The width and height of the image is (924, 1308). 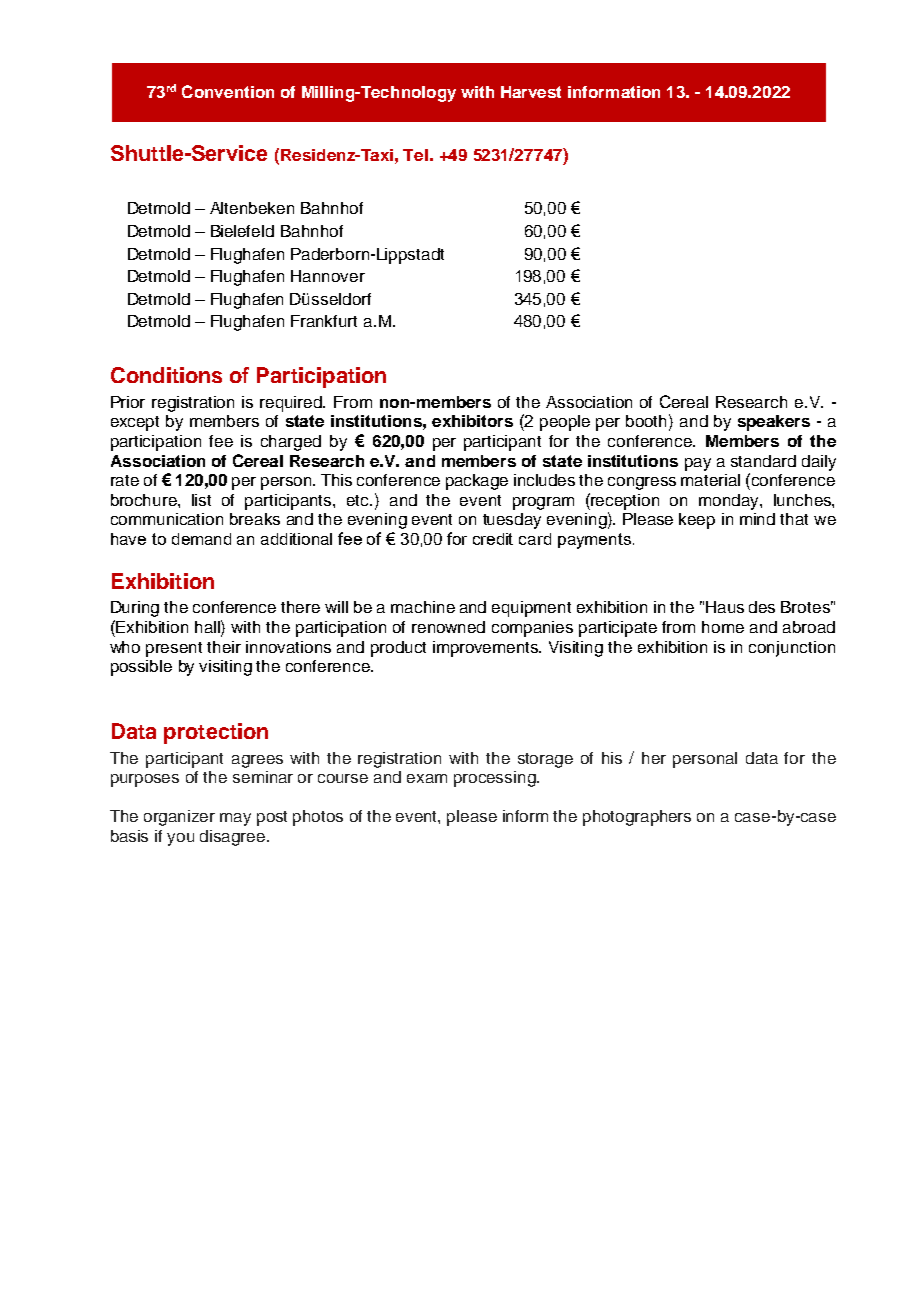 What do you see at coordinates (328, 276) in the image?
I see `Hannover` at bounding box center [328, 276].
